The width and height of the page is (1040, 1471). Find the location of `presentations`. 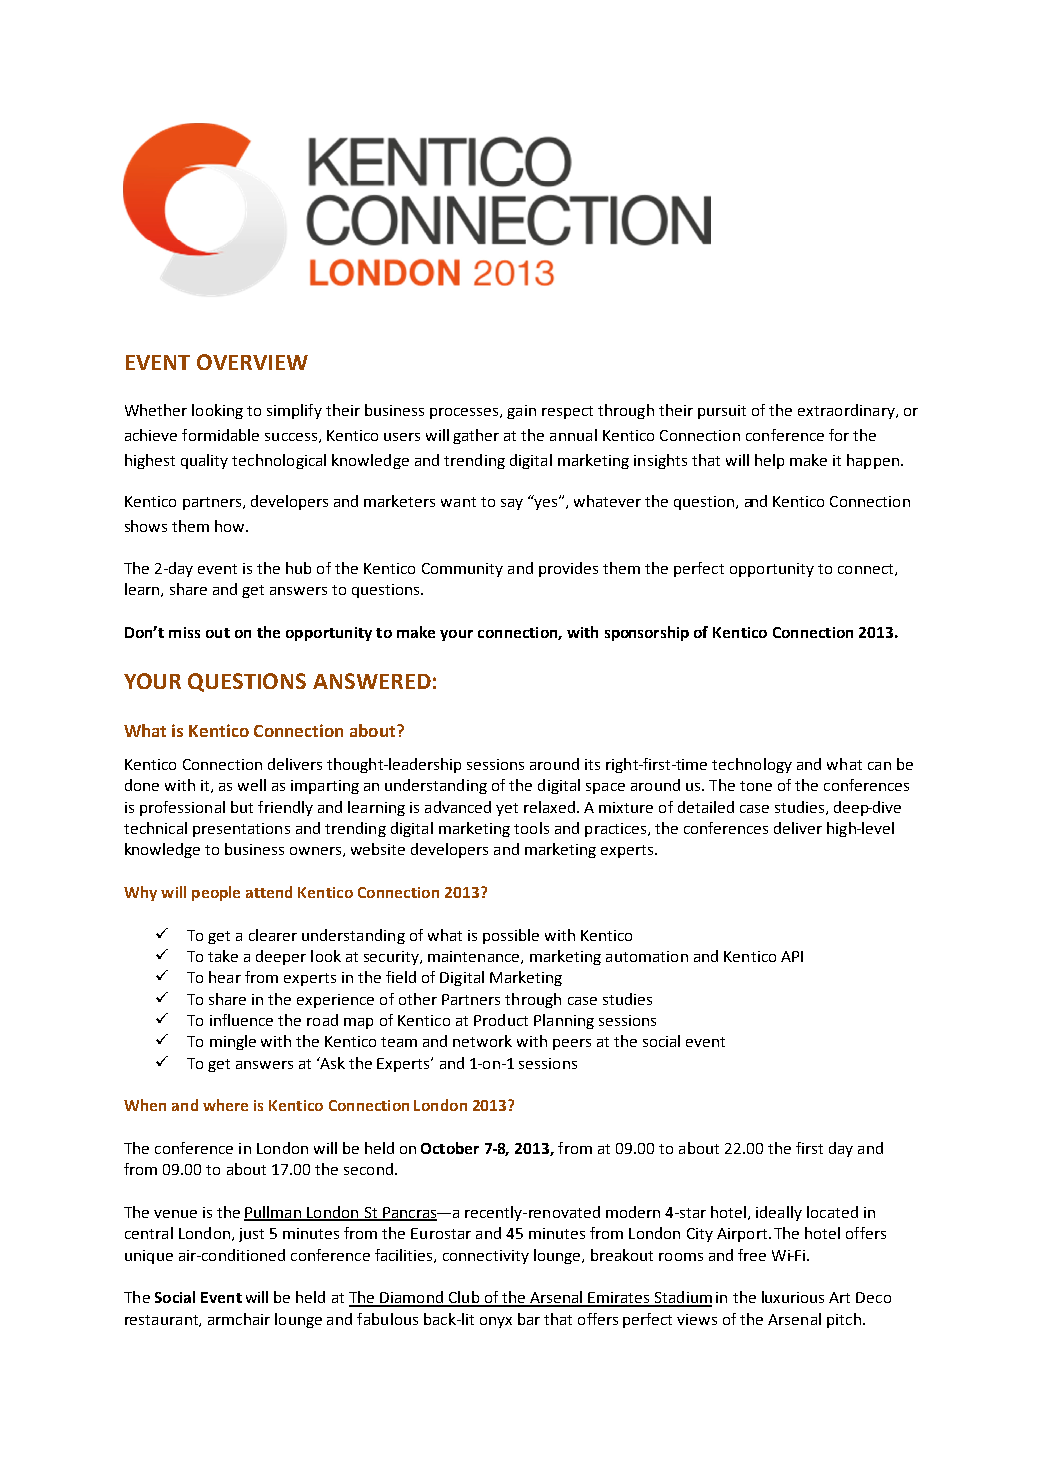

presentations is located at coordinates (241, 830).
